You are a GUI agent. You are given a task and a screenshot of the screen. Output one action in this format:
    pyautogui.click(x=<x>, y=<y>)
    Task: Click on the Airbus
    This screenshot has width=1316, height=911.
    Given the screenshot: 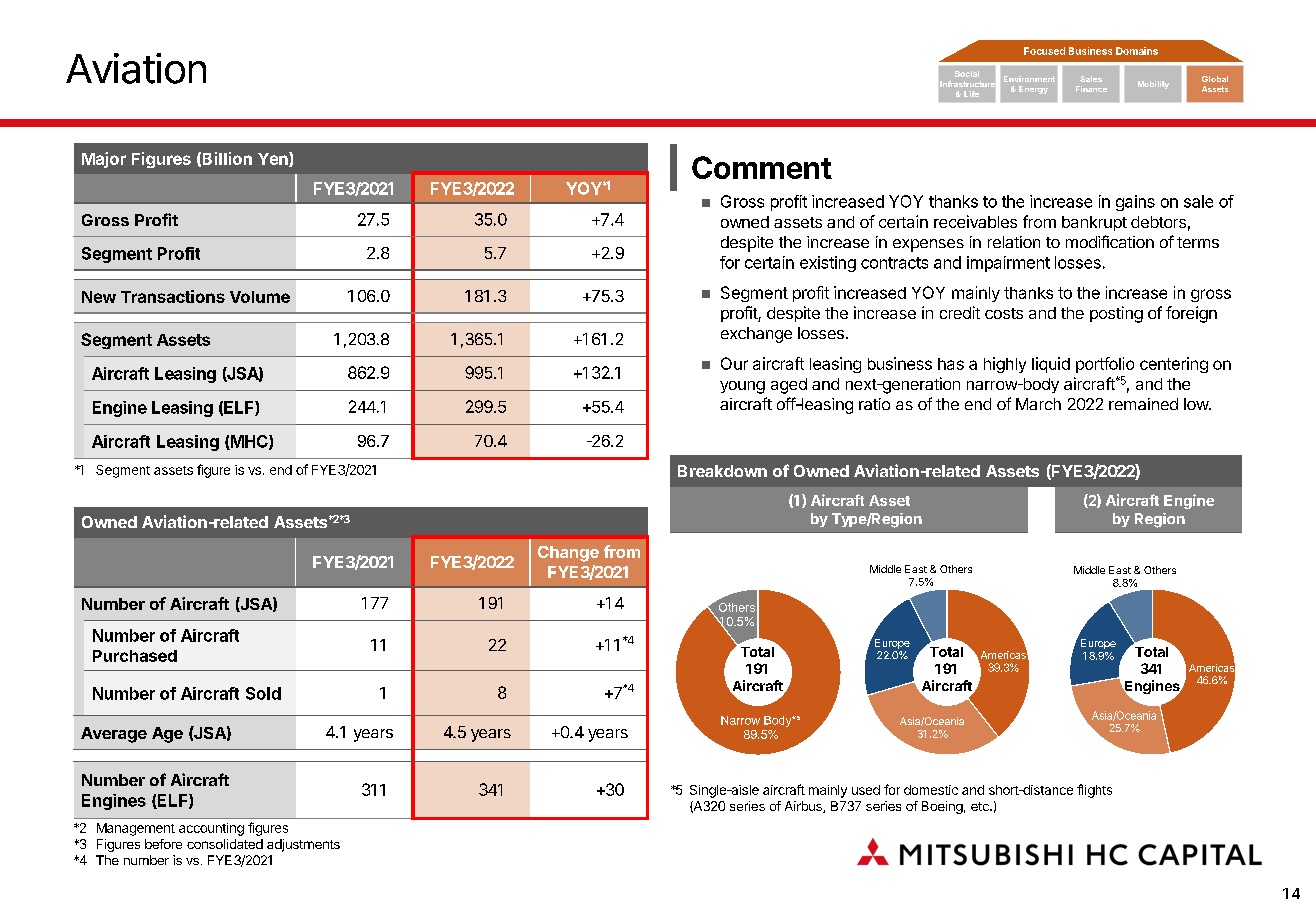 What is the action you would take?
    pyautogui.click(x=804, y=807)
